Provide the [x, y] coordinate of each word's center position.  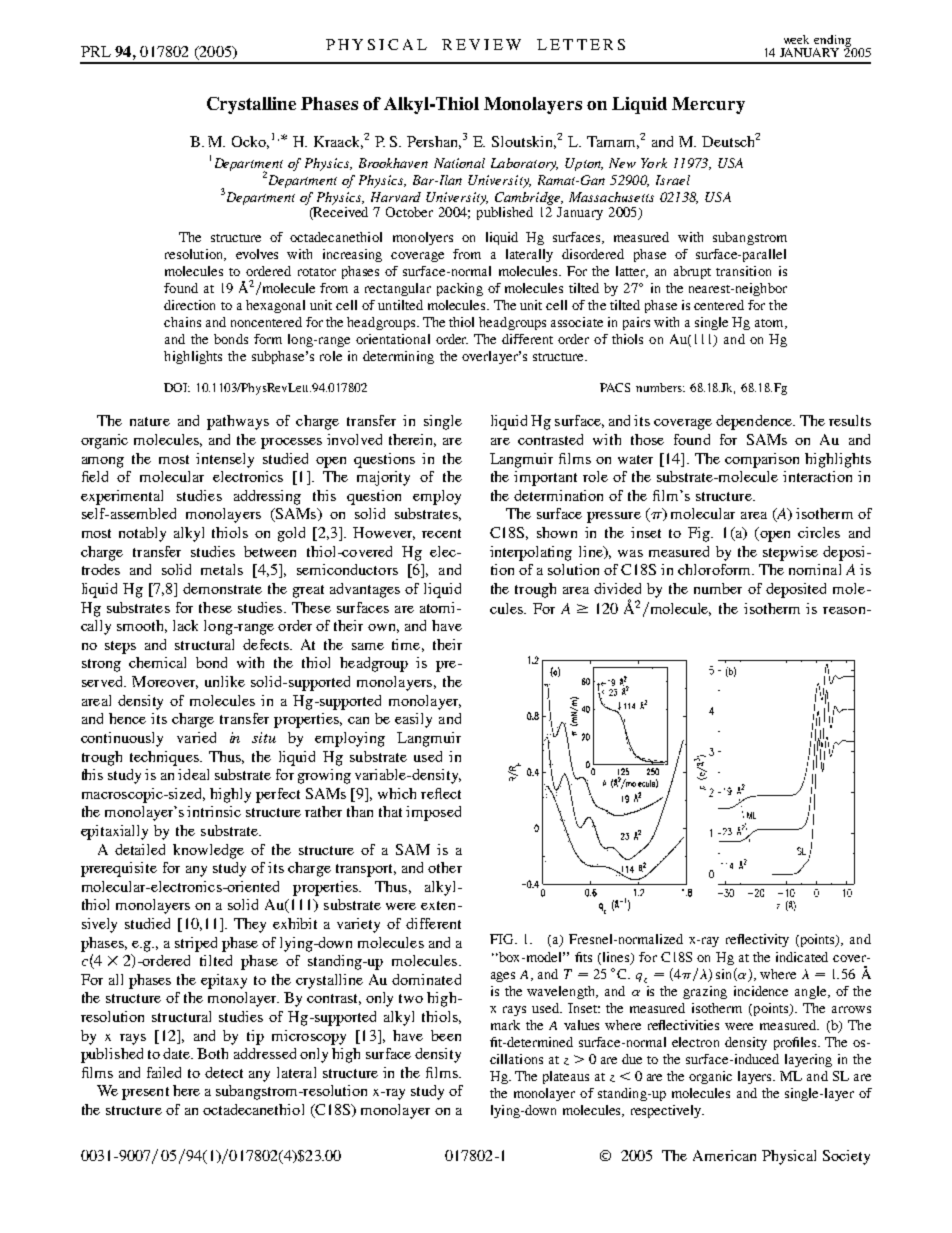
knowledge [208, 851]
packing [460, 289]
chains [182, 322]
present [145, 1093]
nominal [815, 569]
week [796, 39]
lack [185, 625]
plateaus [566, 1077]
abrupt [692, 272]
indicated [802, 957]
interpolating [531, 553]
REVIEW [481, 44]
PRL [96, 51]
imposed [433, 813]
